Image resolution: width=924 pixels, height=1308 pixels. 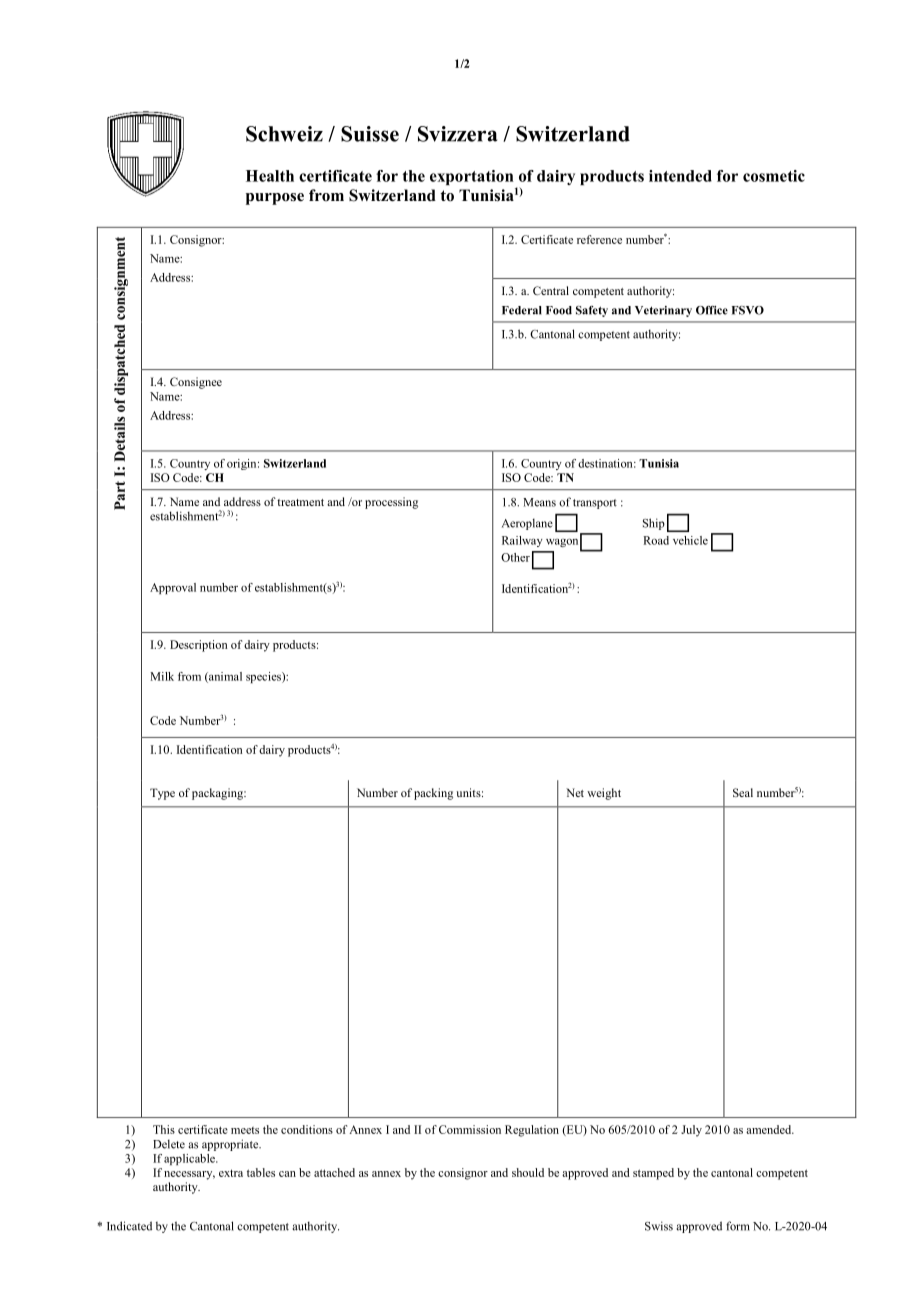 I want to click on intended, so click(x=680, y=176).
